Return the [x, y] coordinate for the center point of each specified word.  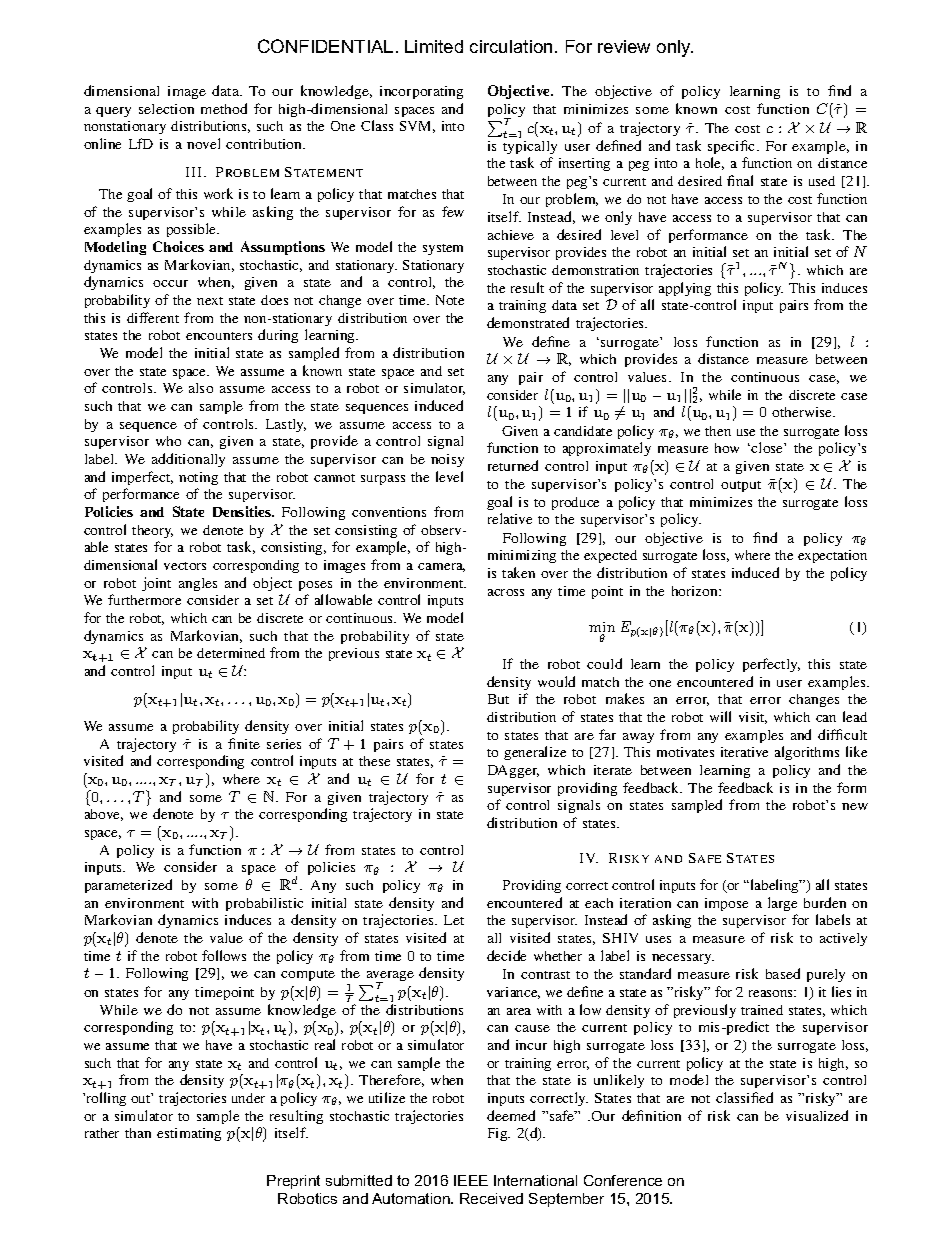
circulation [511, 46]
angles [198, 584]
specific [733, 147]
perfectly [771, 665]
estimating [189, 1134]
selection [166, 109]
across [506, 592]
